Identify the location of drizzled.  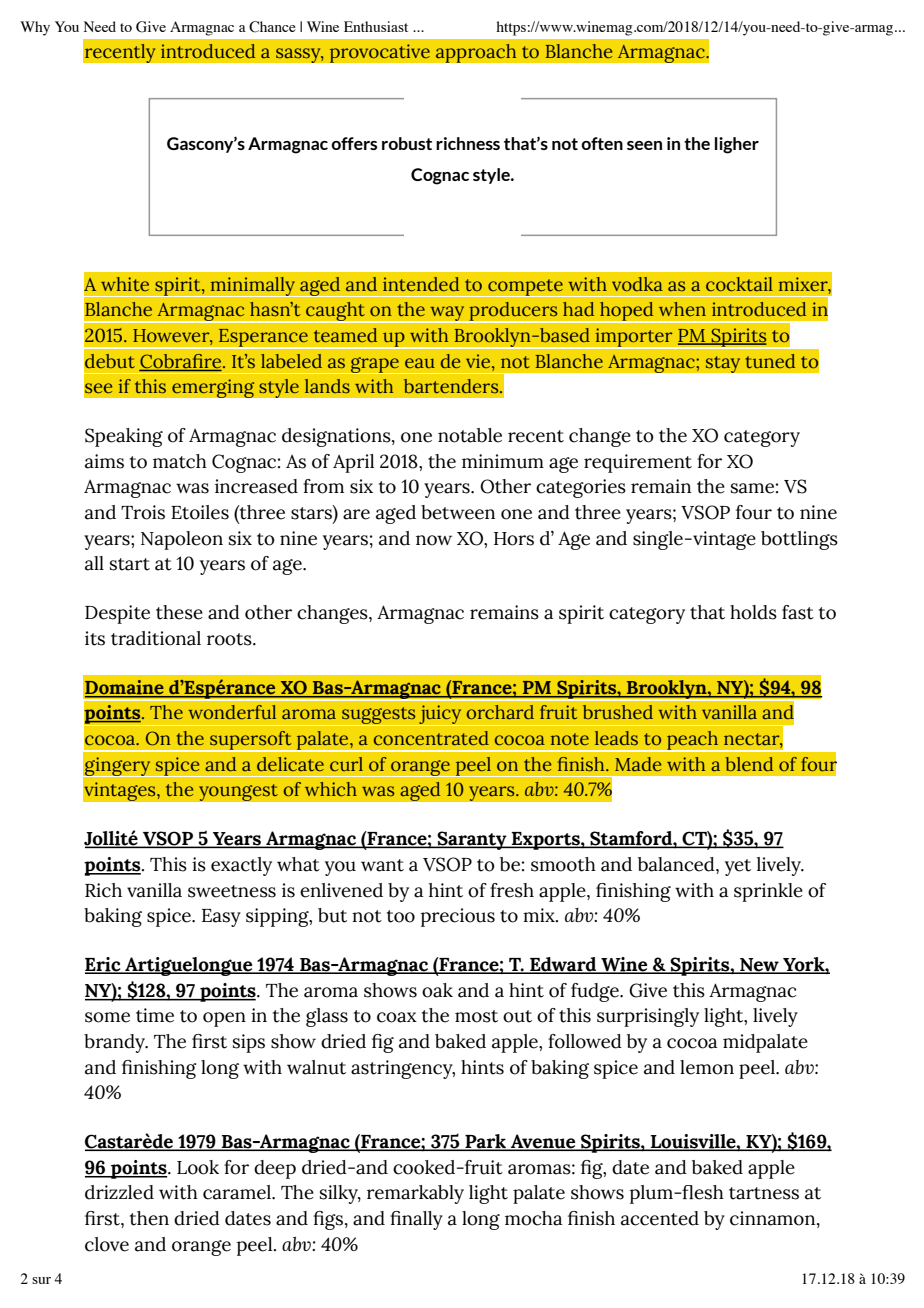
(119, 1192).
